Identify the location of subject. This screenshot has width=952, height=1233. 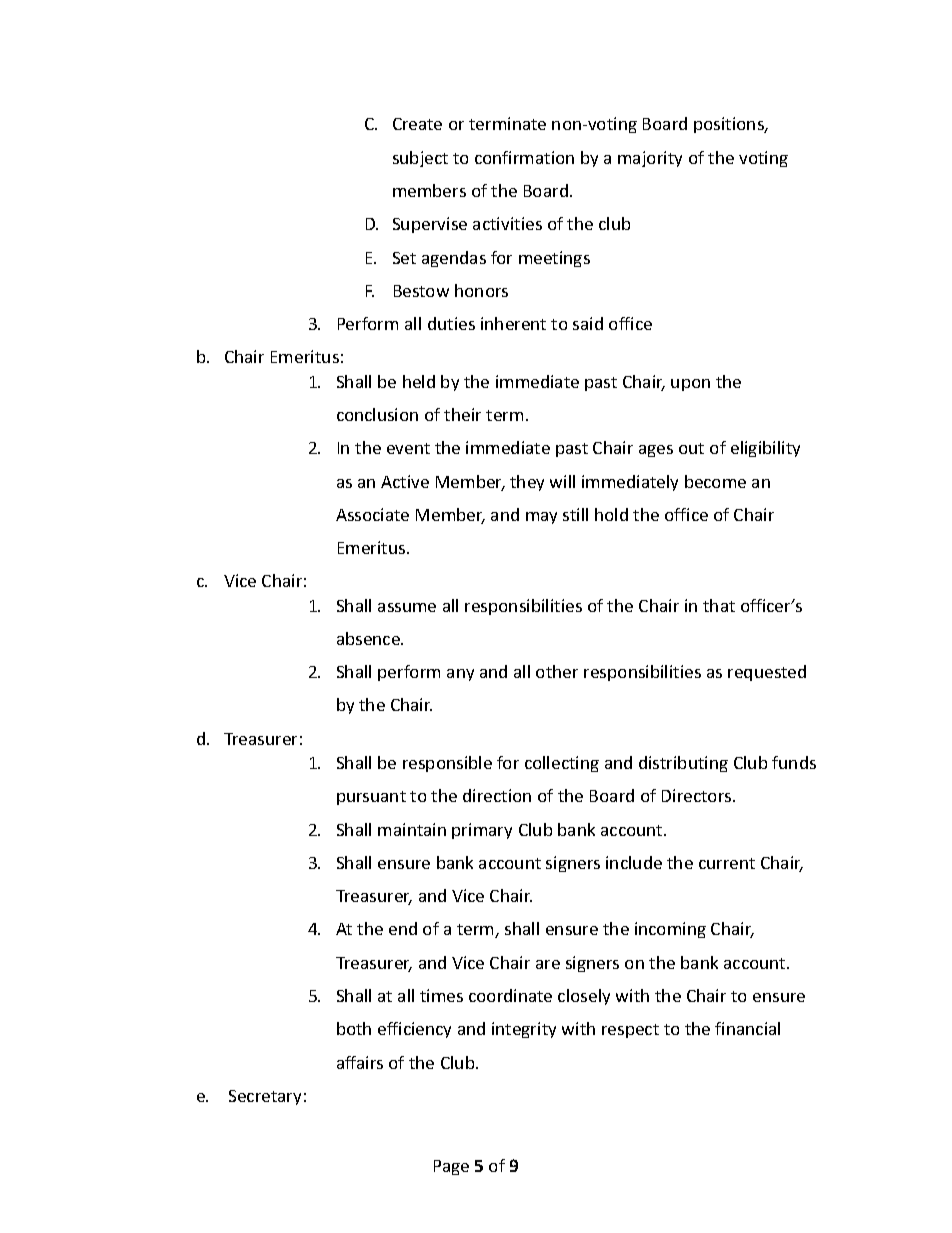
(420, 159).
